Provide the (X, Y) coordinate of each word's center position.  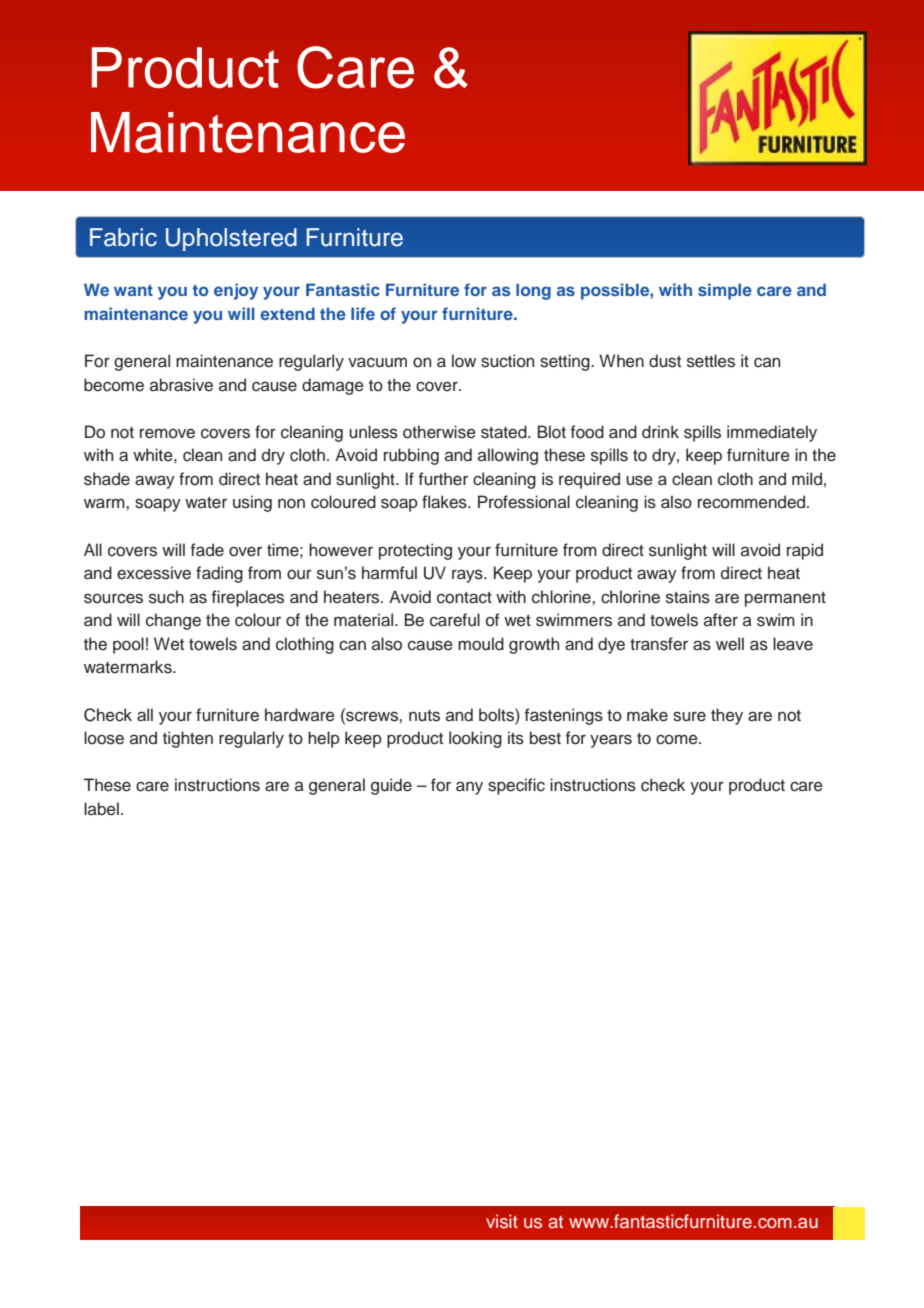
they (727, 716)
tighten (188, 739)
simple (725, 291)
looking (475, 739)
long (533, 291)
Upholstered (231, 239)
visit (502, 1221)
